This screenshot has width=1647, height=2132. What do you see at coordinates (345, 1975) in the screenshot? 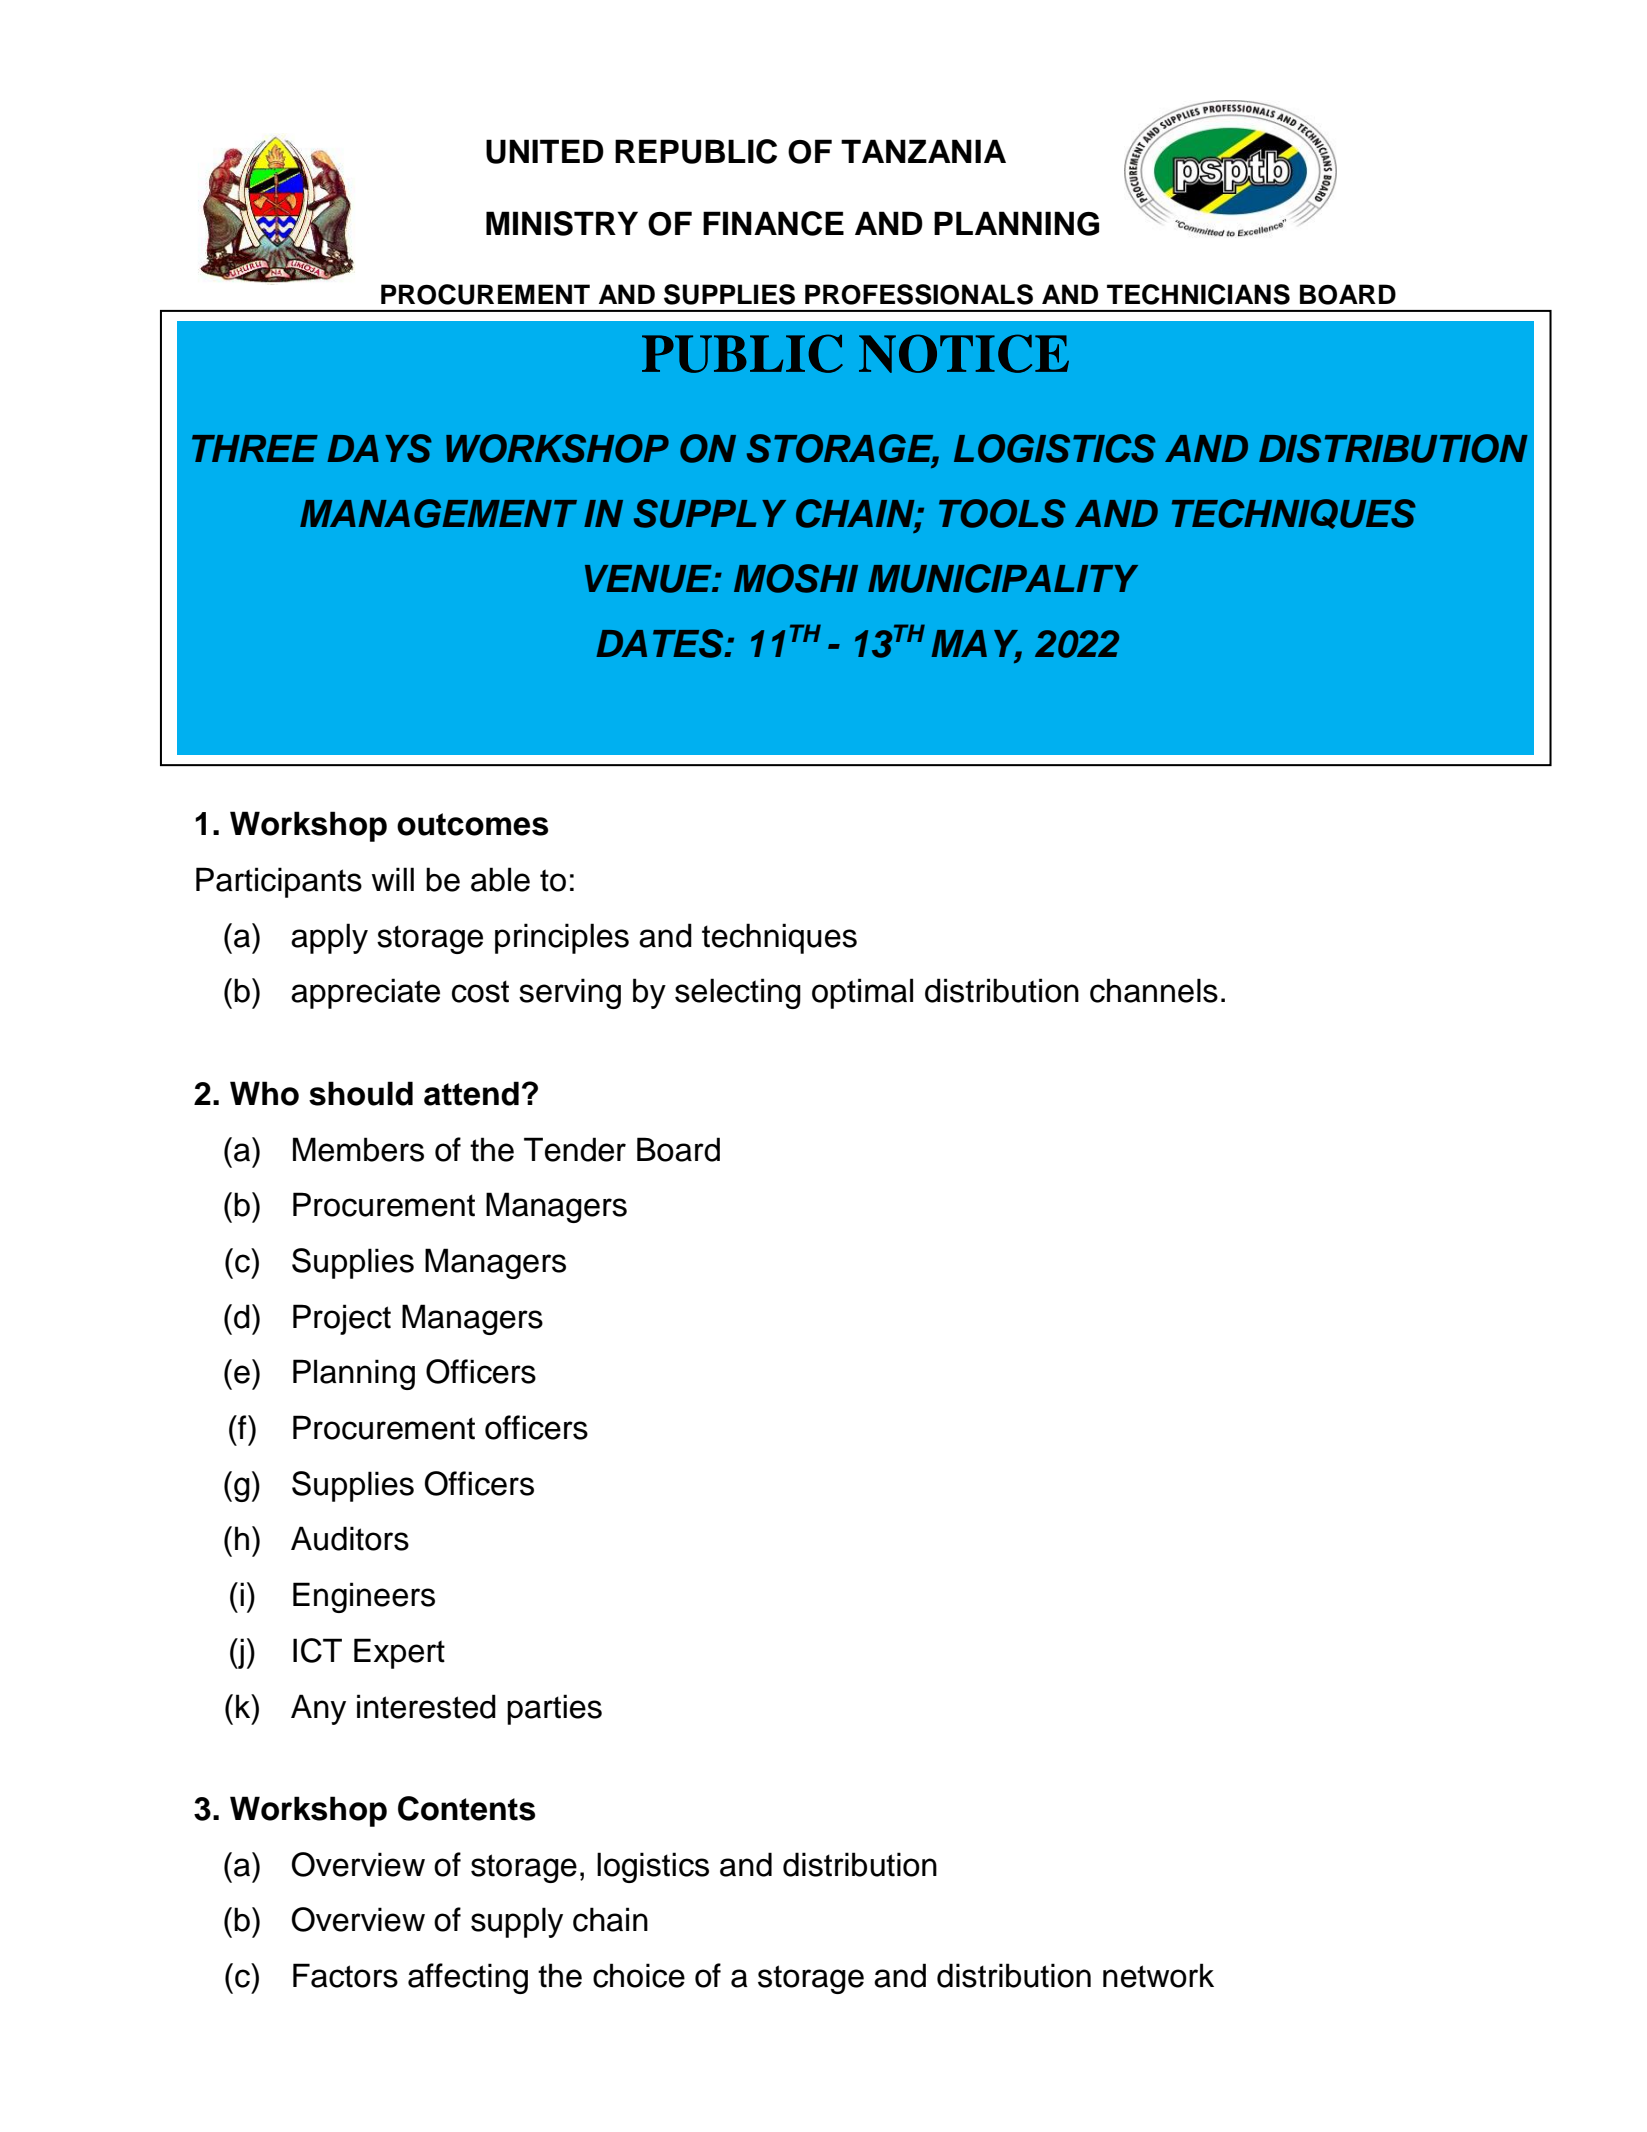
I see `Factors` at bounding box center [345, 1975].
